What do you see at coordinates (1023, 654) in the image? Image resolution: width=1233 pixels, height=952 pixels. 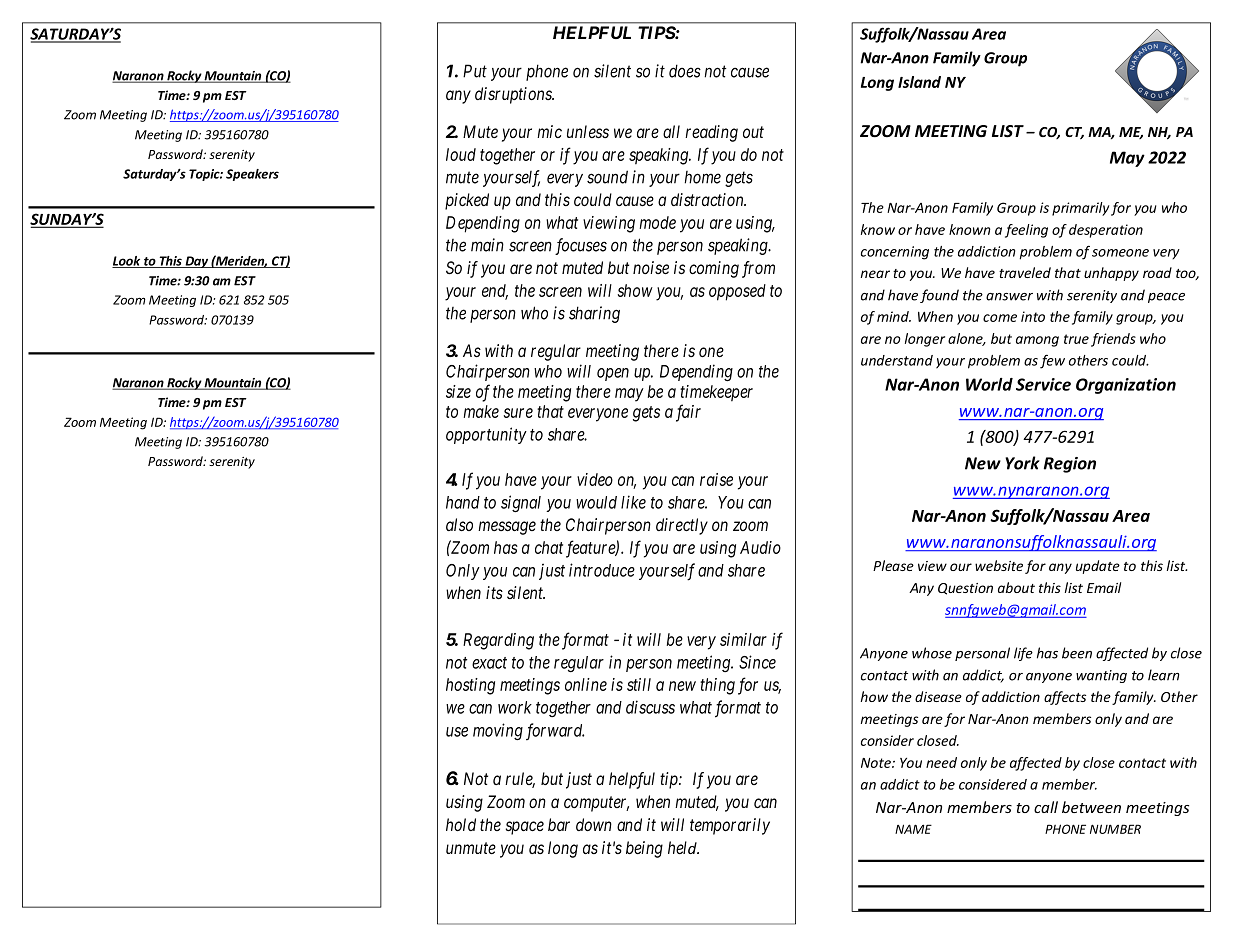 I see `life` at bounding box center [1023, 654].
